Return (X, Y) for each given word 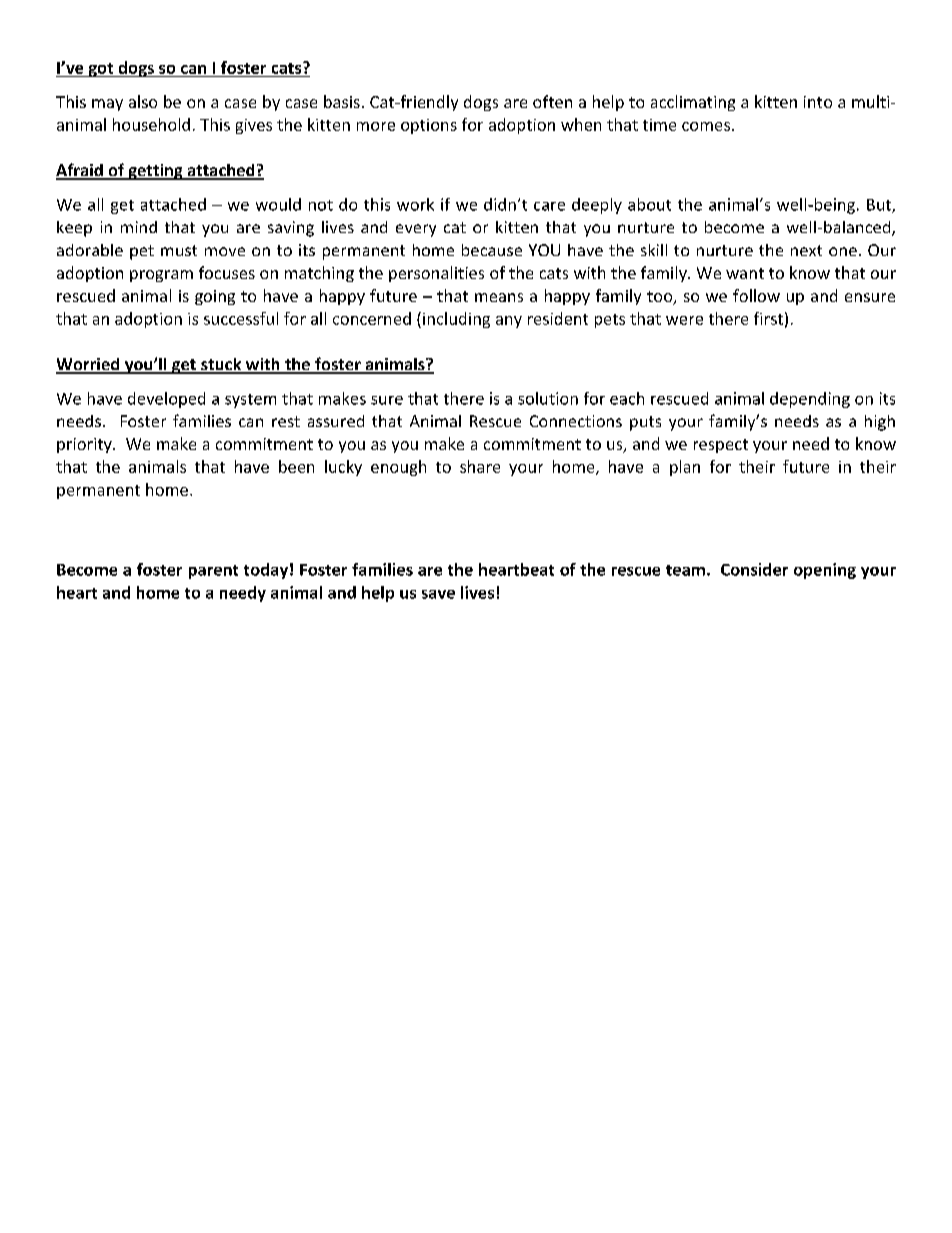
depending (810, 400)
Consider (754, 569)
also (143, 101)
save (438, 594)
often (552, 101)
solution (548, 398)
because (492, 250)
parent (213, 572)
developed (166, 400)
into (818, 102)
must (179, 250)
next (806, 250)
